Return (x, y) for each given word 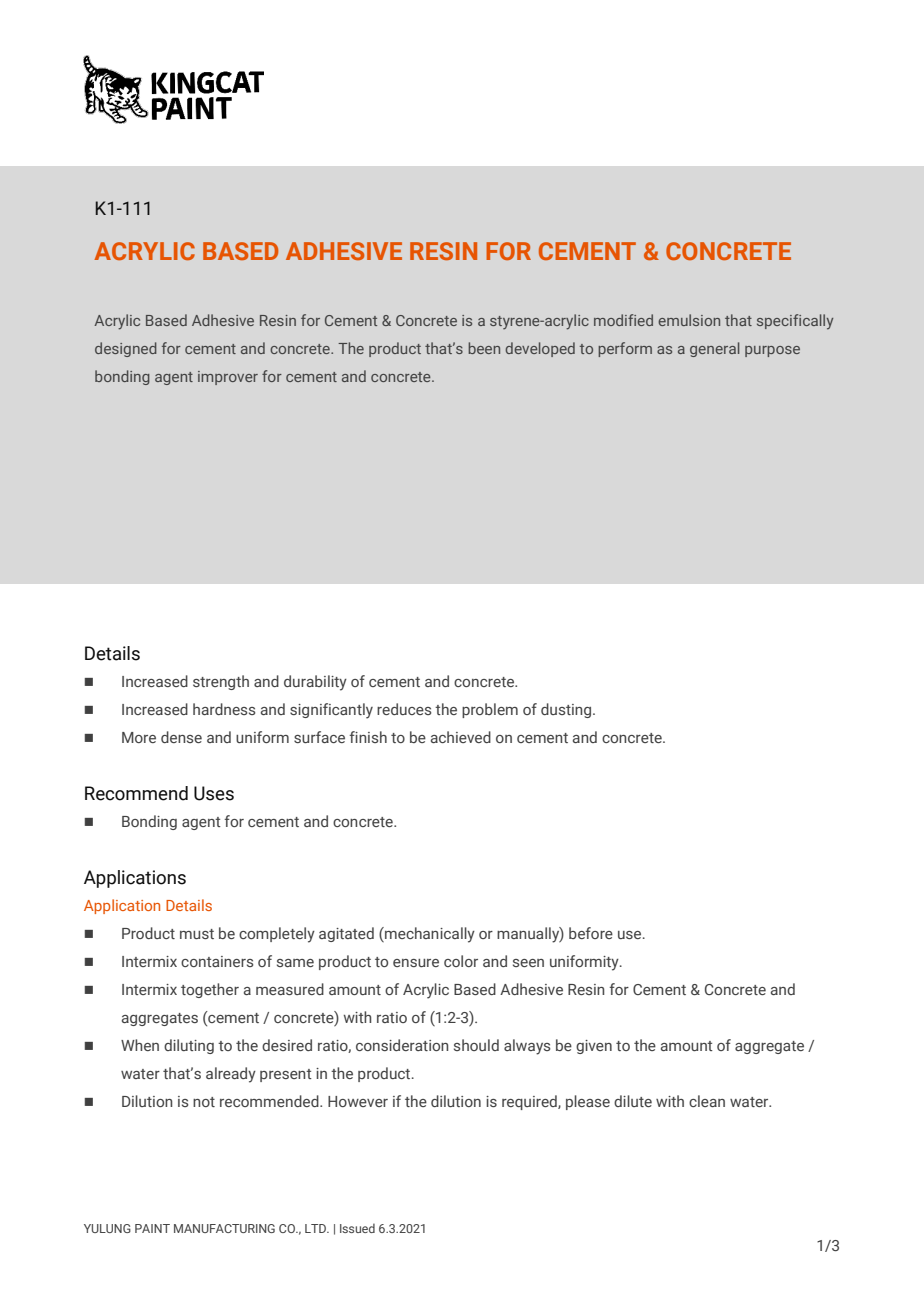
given (594, 1047)
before (591, 933)
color (461, 961)
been (484, 348)
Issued (357, 1228)
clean (707, 1101)
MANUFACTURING (224, 1228)
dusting (567, 710)
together (210, 990)
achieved (461, 737)
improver (228, 378)
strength (221, 682)
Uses (214, 793)
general (715, 349)
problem (490, 710)
